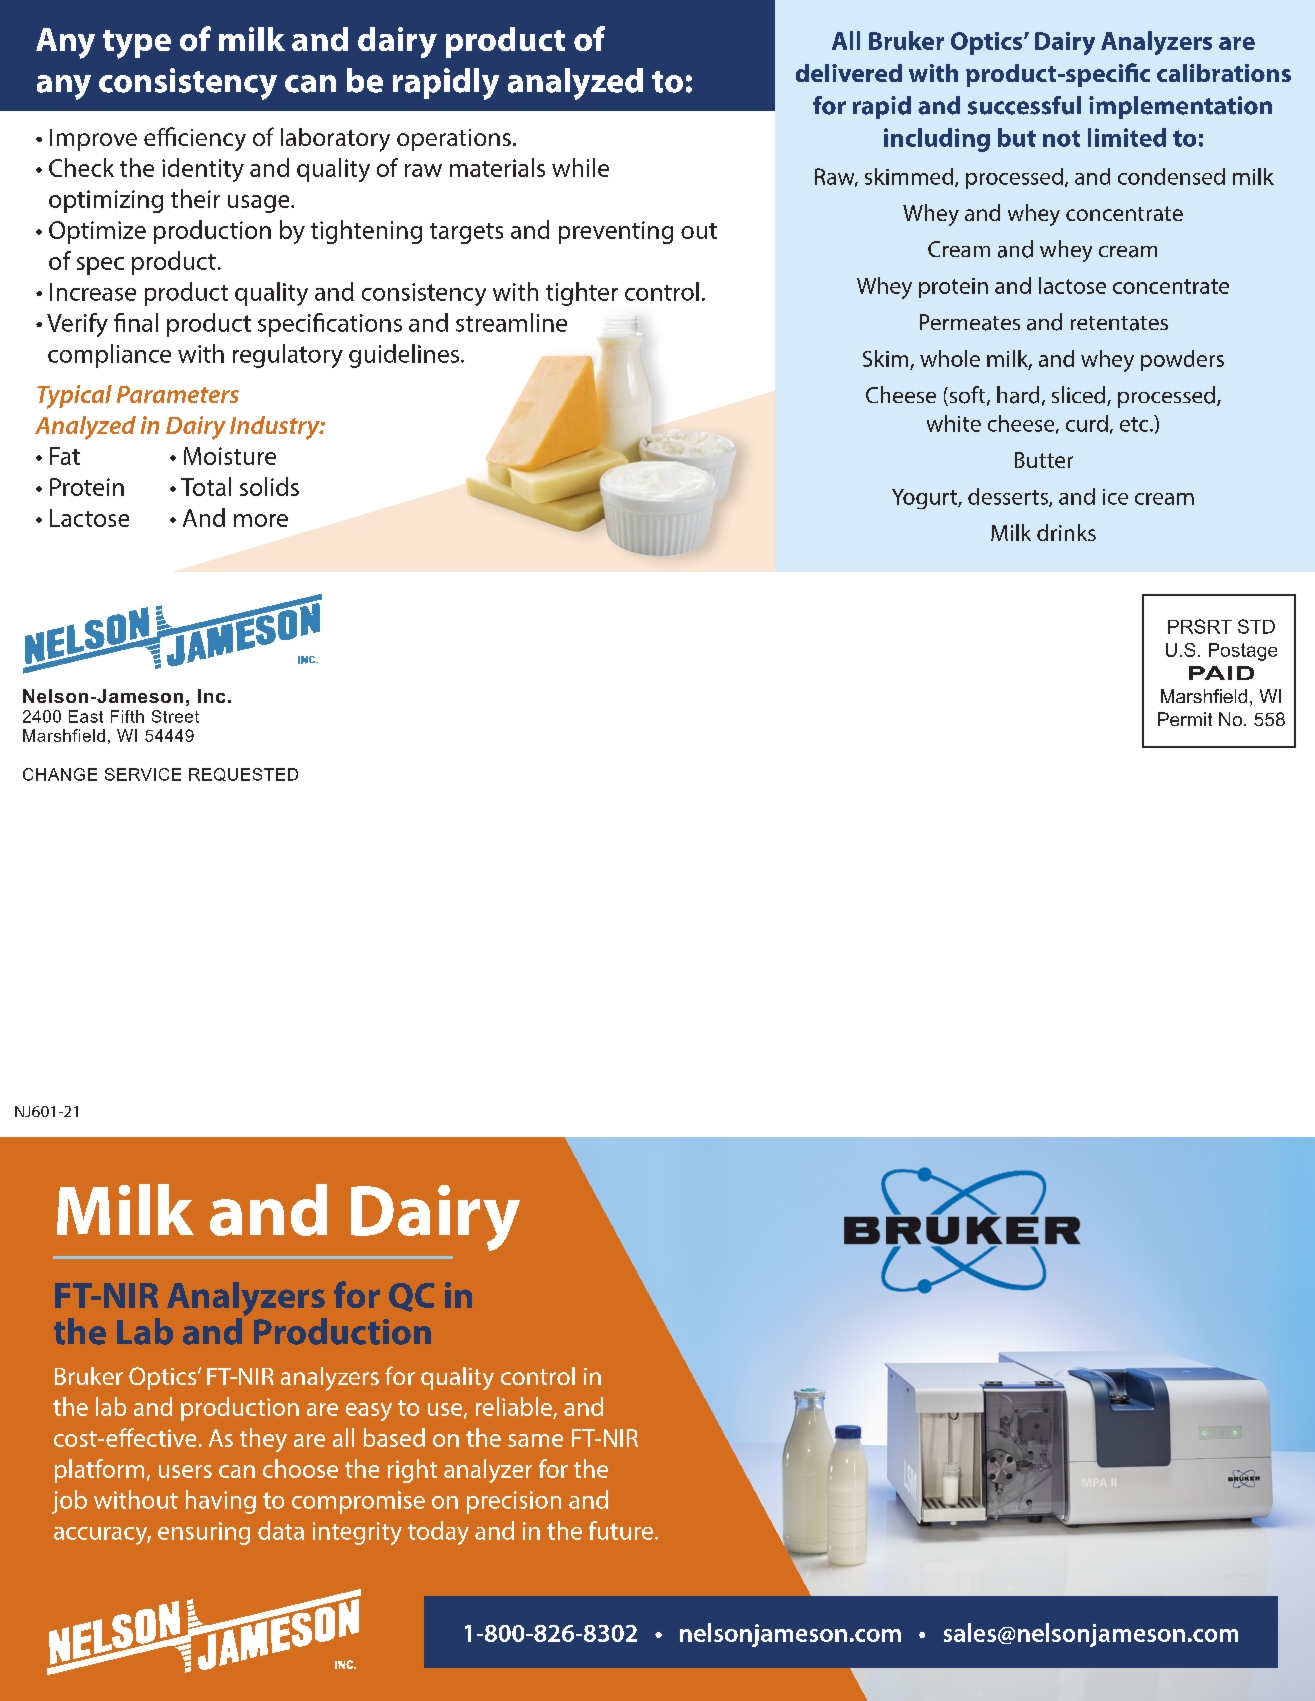  What do you see at coordinates (243, 774) in the screenshot?
I see `REQUESTED` at bounding box center [243, 774].
